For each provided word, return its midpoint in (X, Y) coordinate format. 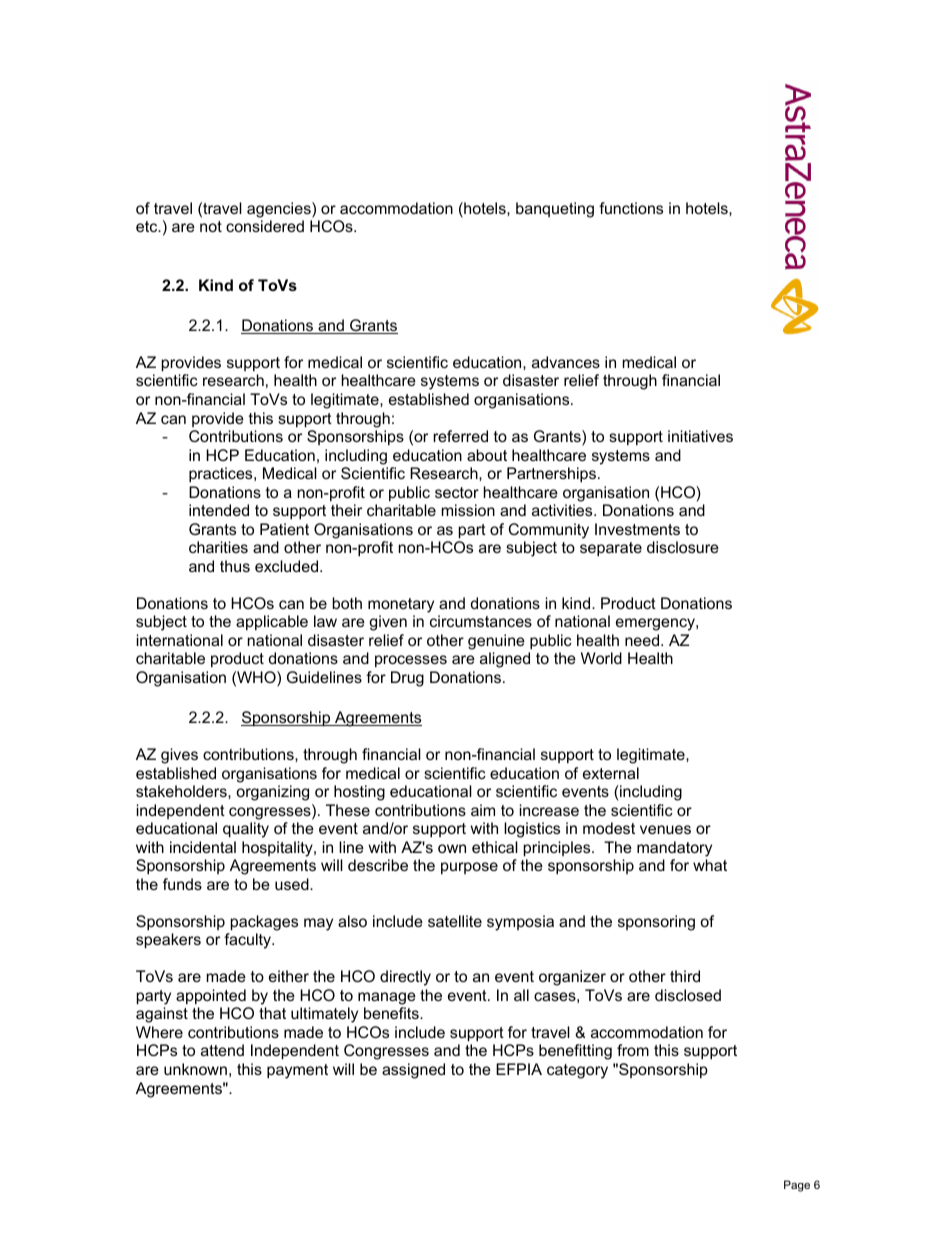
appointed (211, 996)
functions (631, 208)
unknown (195, 1069)
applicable (272, 622)
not (211, 226)
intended (219, 510)
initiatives (700, 436)
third (685, 976)
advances (566, 362)
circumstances (481, 621)
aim (483, 810)
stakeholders (182, 791)
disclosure (683, 547)
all (521, 995)
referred (460, 436)
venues (665, 829)
